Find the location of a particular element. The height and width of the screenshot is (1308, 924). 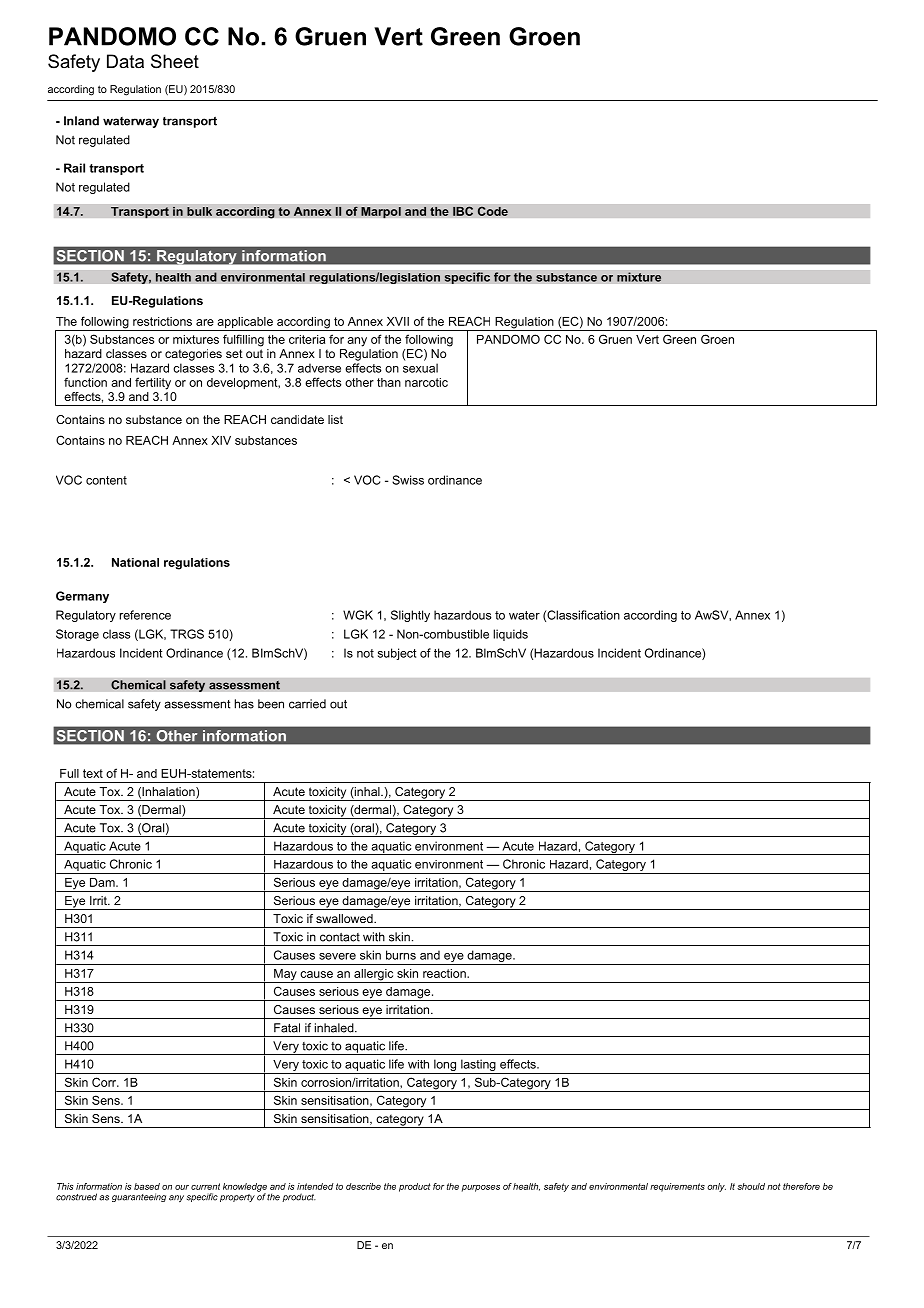

based is located at coordinates (147, 1186).
